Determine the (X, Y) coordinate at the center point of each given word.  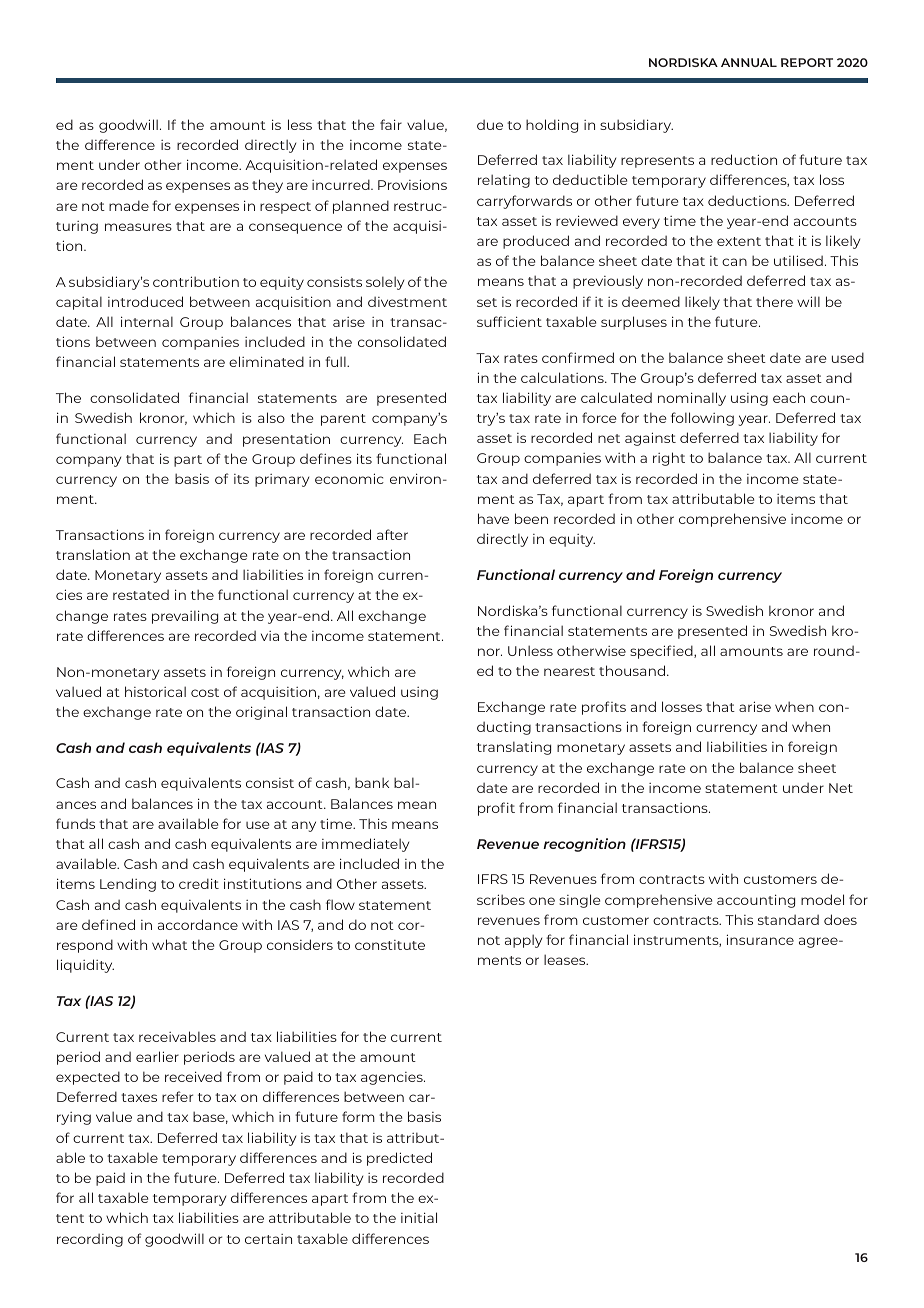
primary (282, 480)
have (493, 518)
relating (504, 181)
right (669, 459)
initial (419, 1217)
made (129, 205)
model (822, 899)
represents (657, 162)
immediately (365, 845)
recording (90, 1240)
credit (199, 883)
